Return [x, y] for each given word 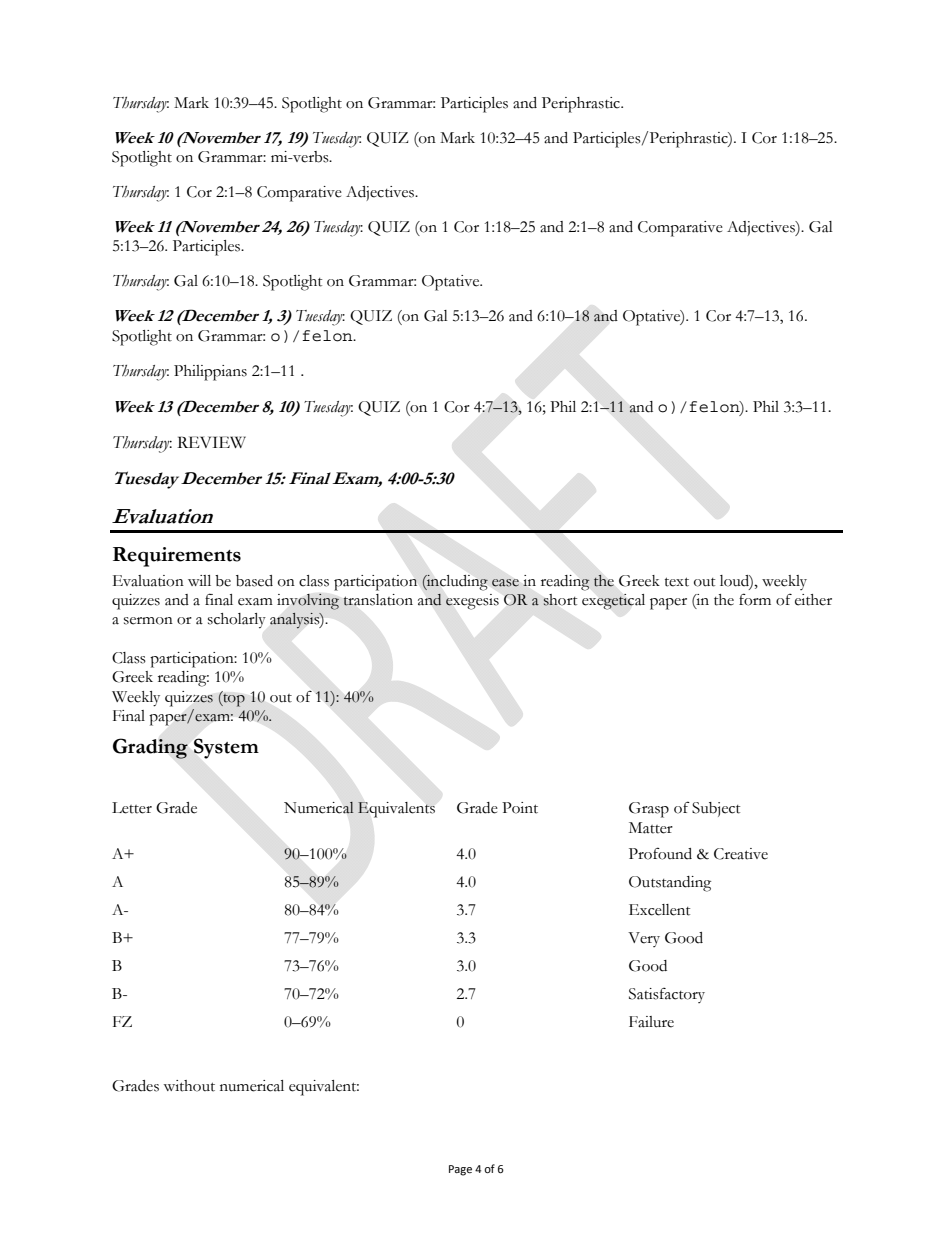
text [677, 582]
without [189, 1086]
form [755, 599]
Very [644, 939]
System [226, 748]
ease [505, 583]
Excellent [659, 910]
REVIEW [211, 442]
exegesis [472, 602]
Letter [132, 808]
